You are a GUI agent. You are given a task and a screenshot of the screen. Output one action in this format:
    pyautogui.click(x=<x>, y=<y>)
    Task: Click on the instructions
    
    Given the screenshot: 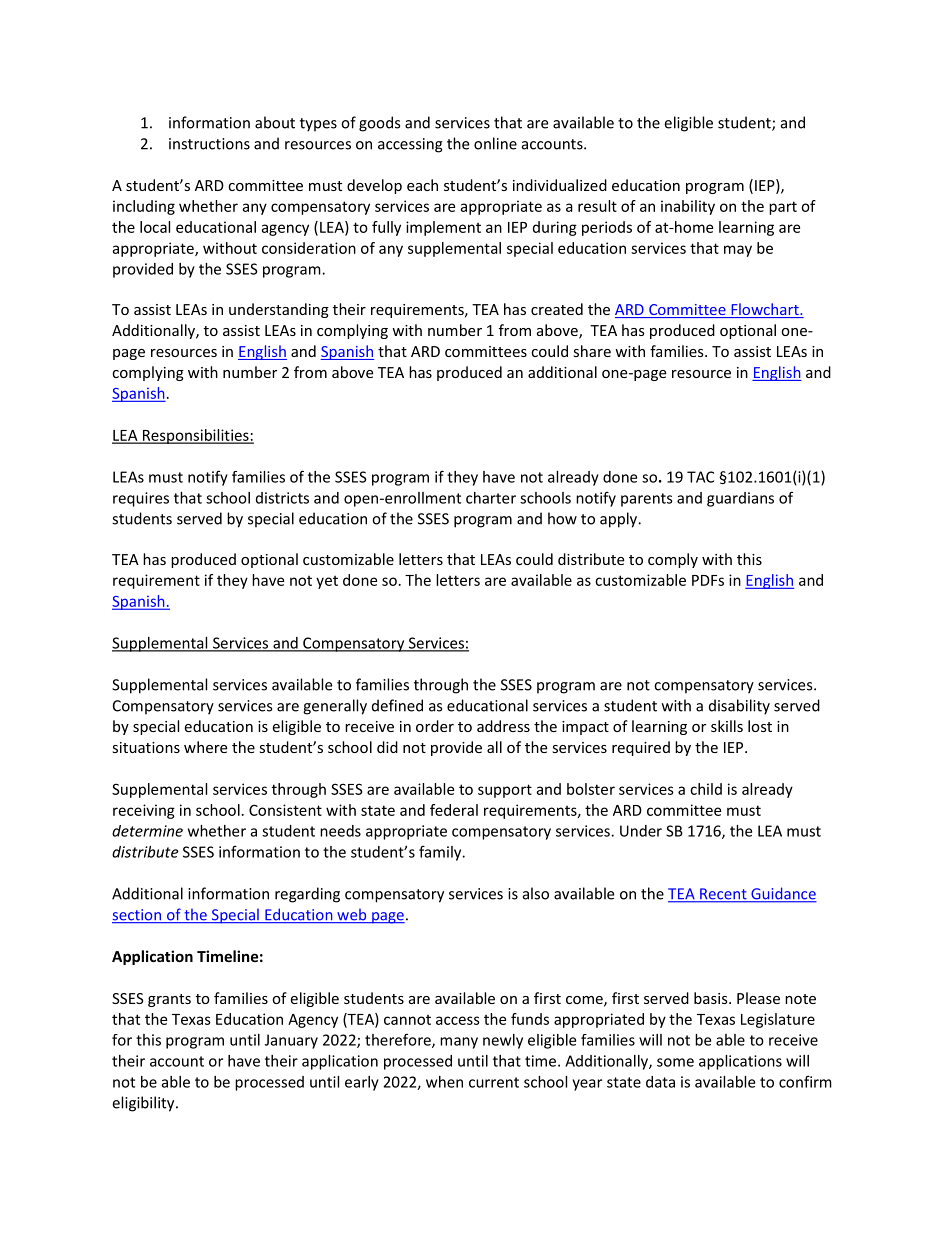 What is the action you would take?
    pyautogui.click(x=209, y=144)
